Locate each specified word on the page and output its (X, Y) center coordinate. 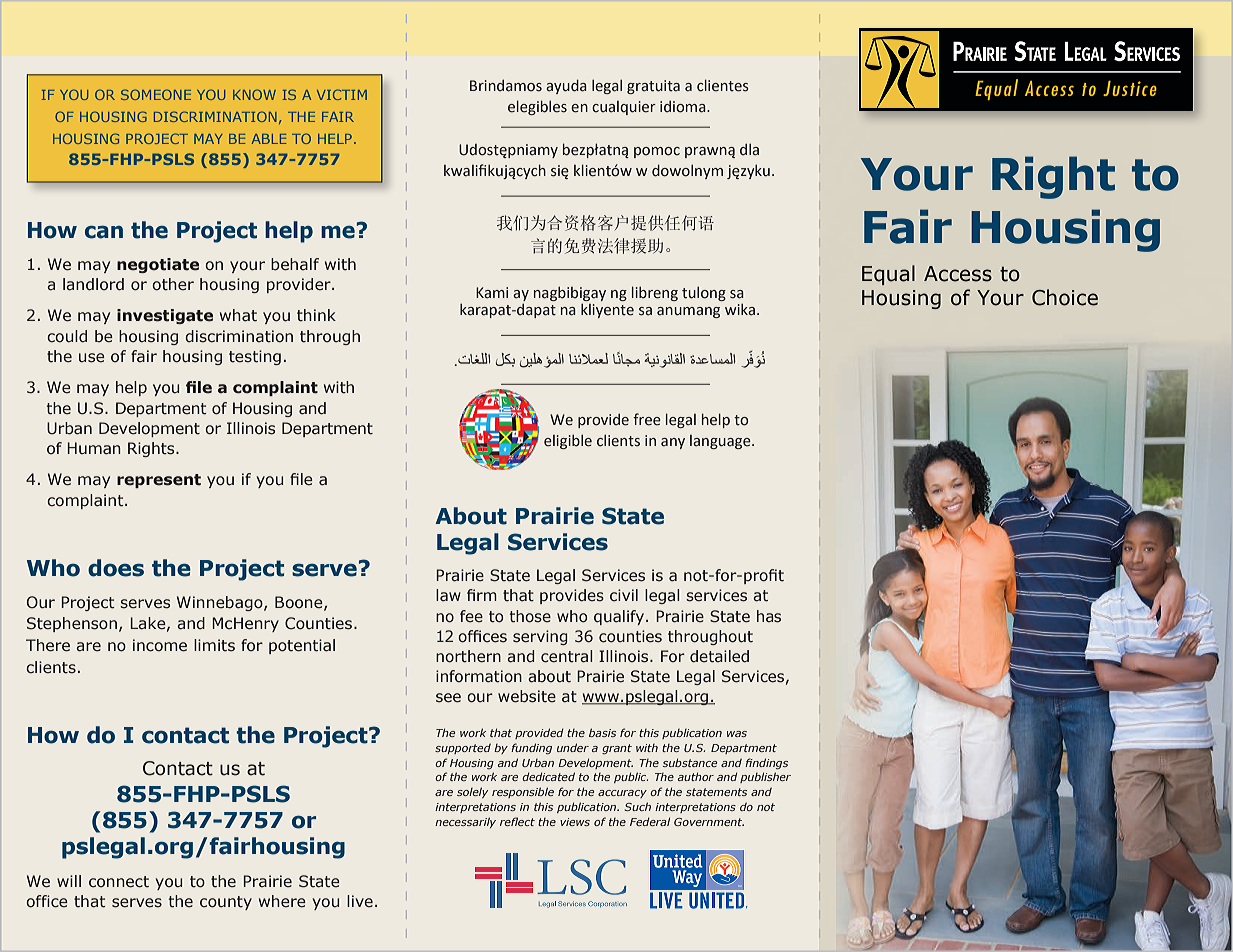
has (769, 616)
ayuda (566, 86)
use (92, 358)
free (647, 419)
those (530, 616)
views (575, 822)
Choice (1065, 297)
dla (749, 150)
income (160, 645)
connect (119, 882)
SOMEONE (156, 94)
